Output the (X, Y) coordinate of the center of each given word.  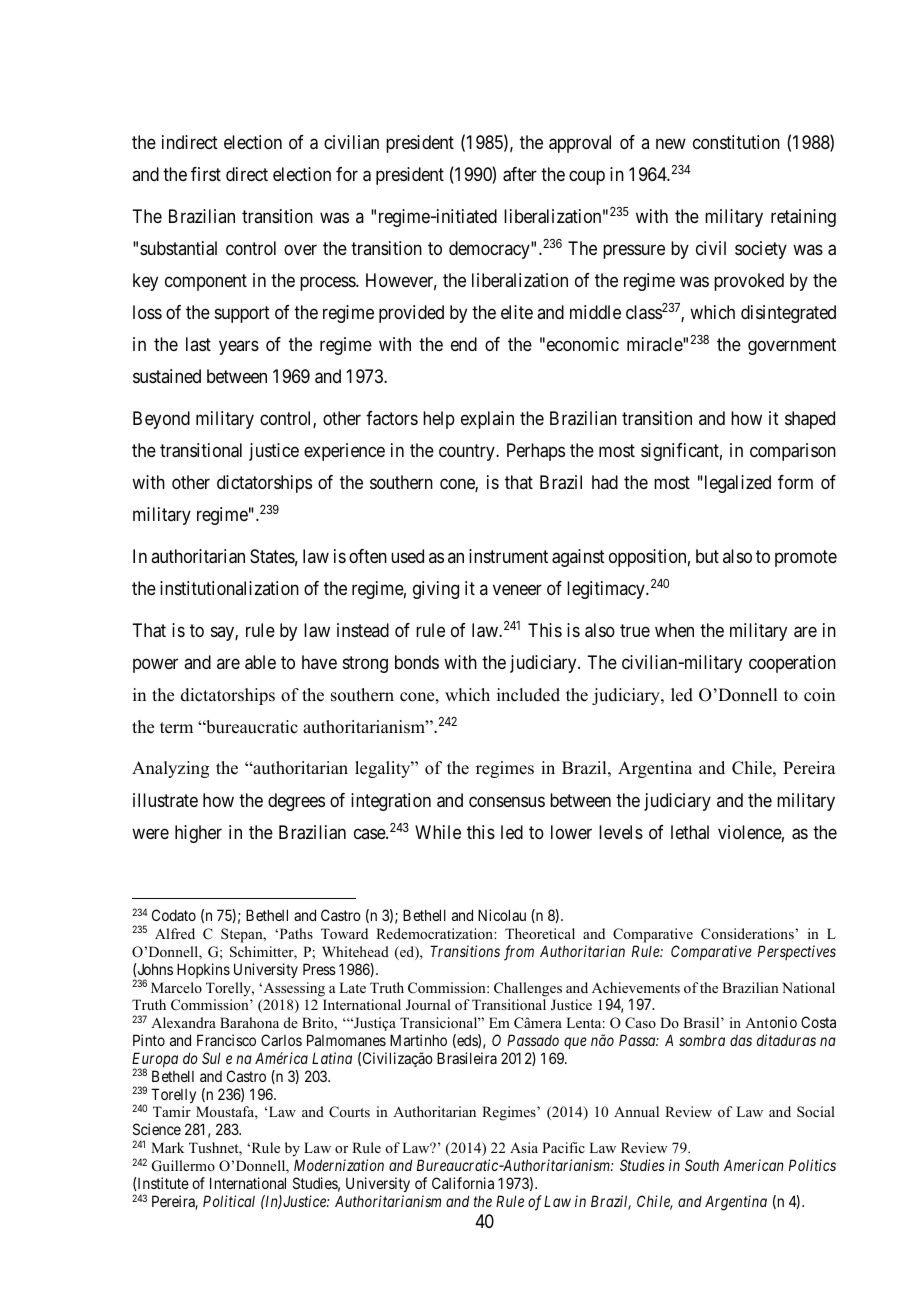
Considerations (747, 934)
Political (229, 1201)
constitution (736, 142)
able (260, 662)
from (519, 953)
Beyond (161, 420)
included (528, 695)
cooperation (792, 664)
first (206, 174)
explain (487, 420)
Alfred (175, 933)
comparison (793, 452)
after (520, 174)
